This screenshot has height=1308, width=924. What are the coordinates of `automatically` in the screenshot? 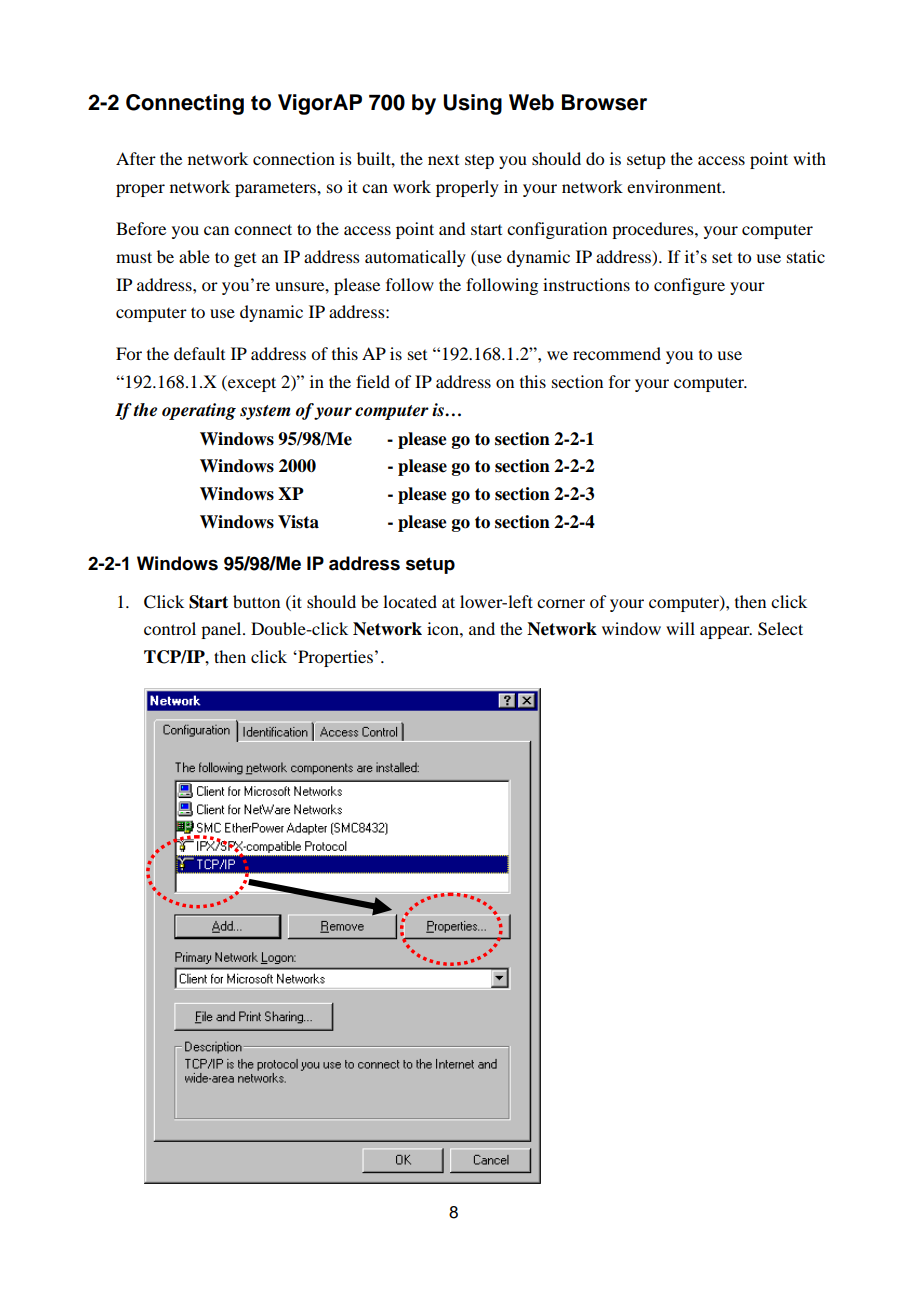 It's located at (415, 258).
